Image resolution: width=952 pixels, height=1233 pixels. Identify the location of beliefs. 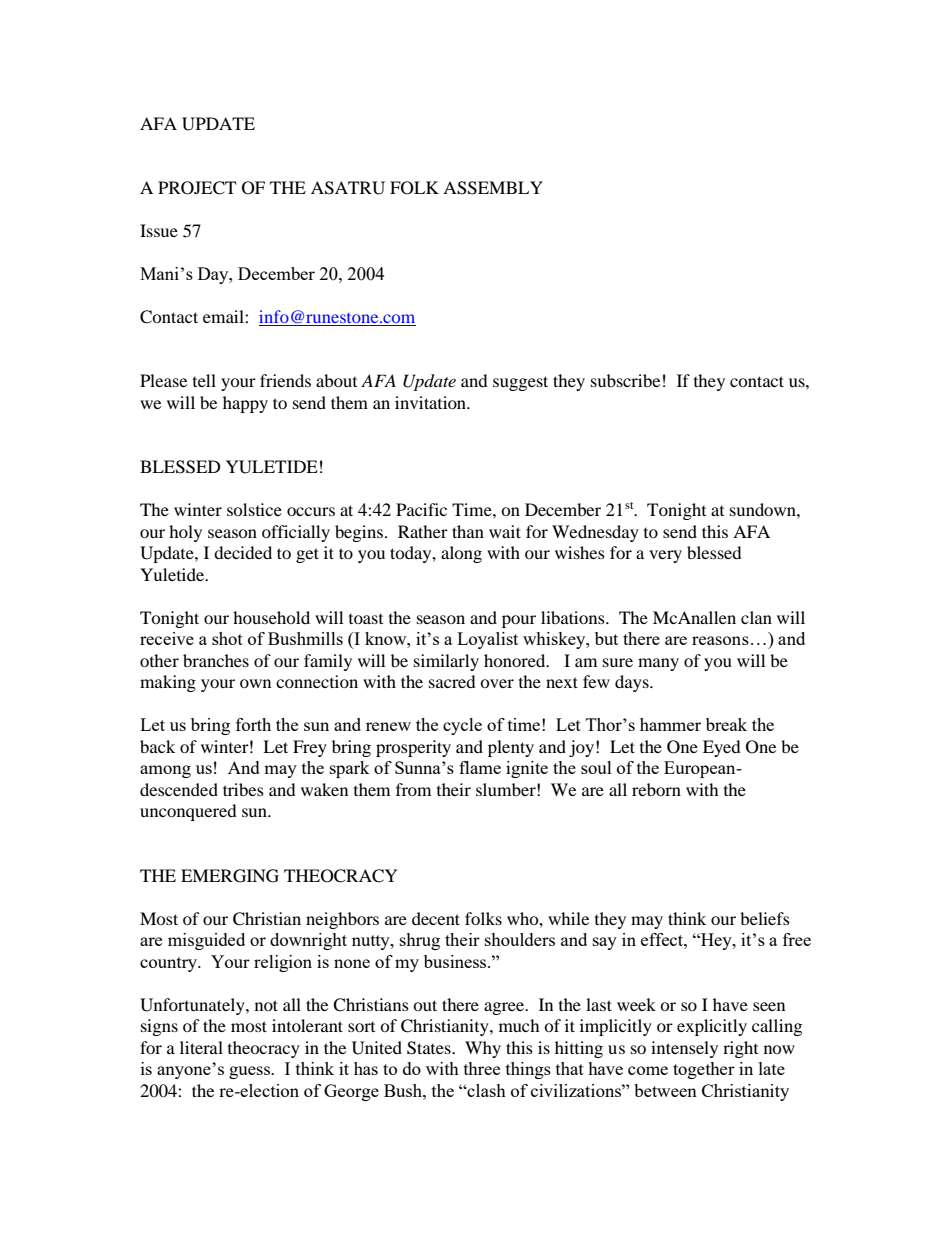
(765, 918).
